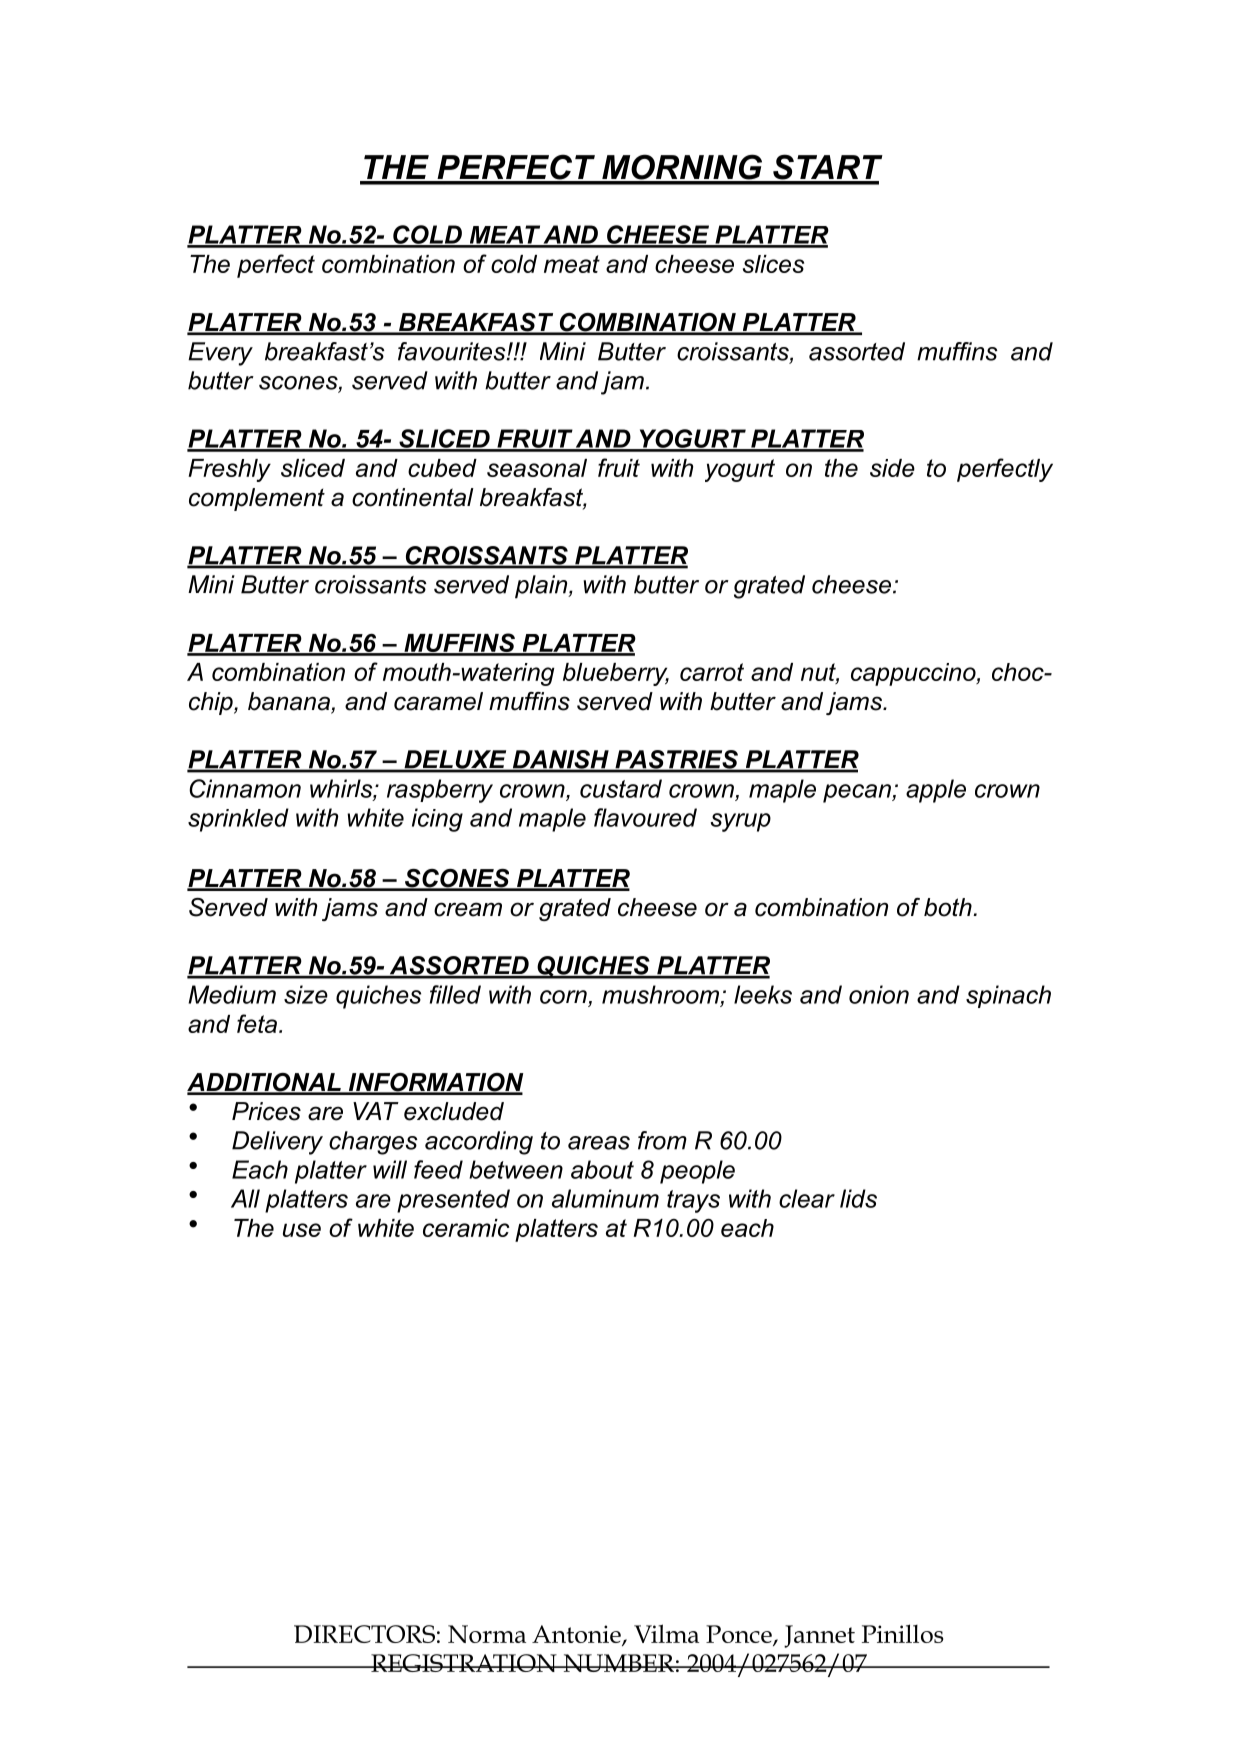  I want to click on aluminum, so click(605, 1198).
